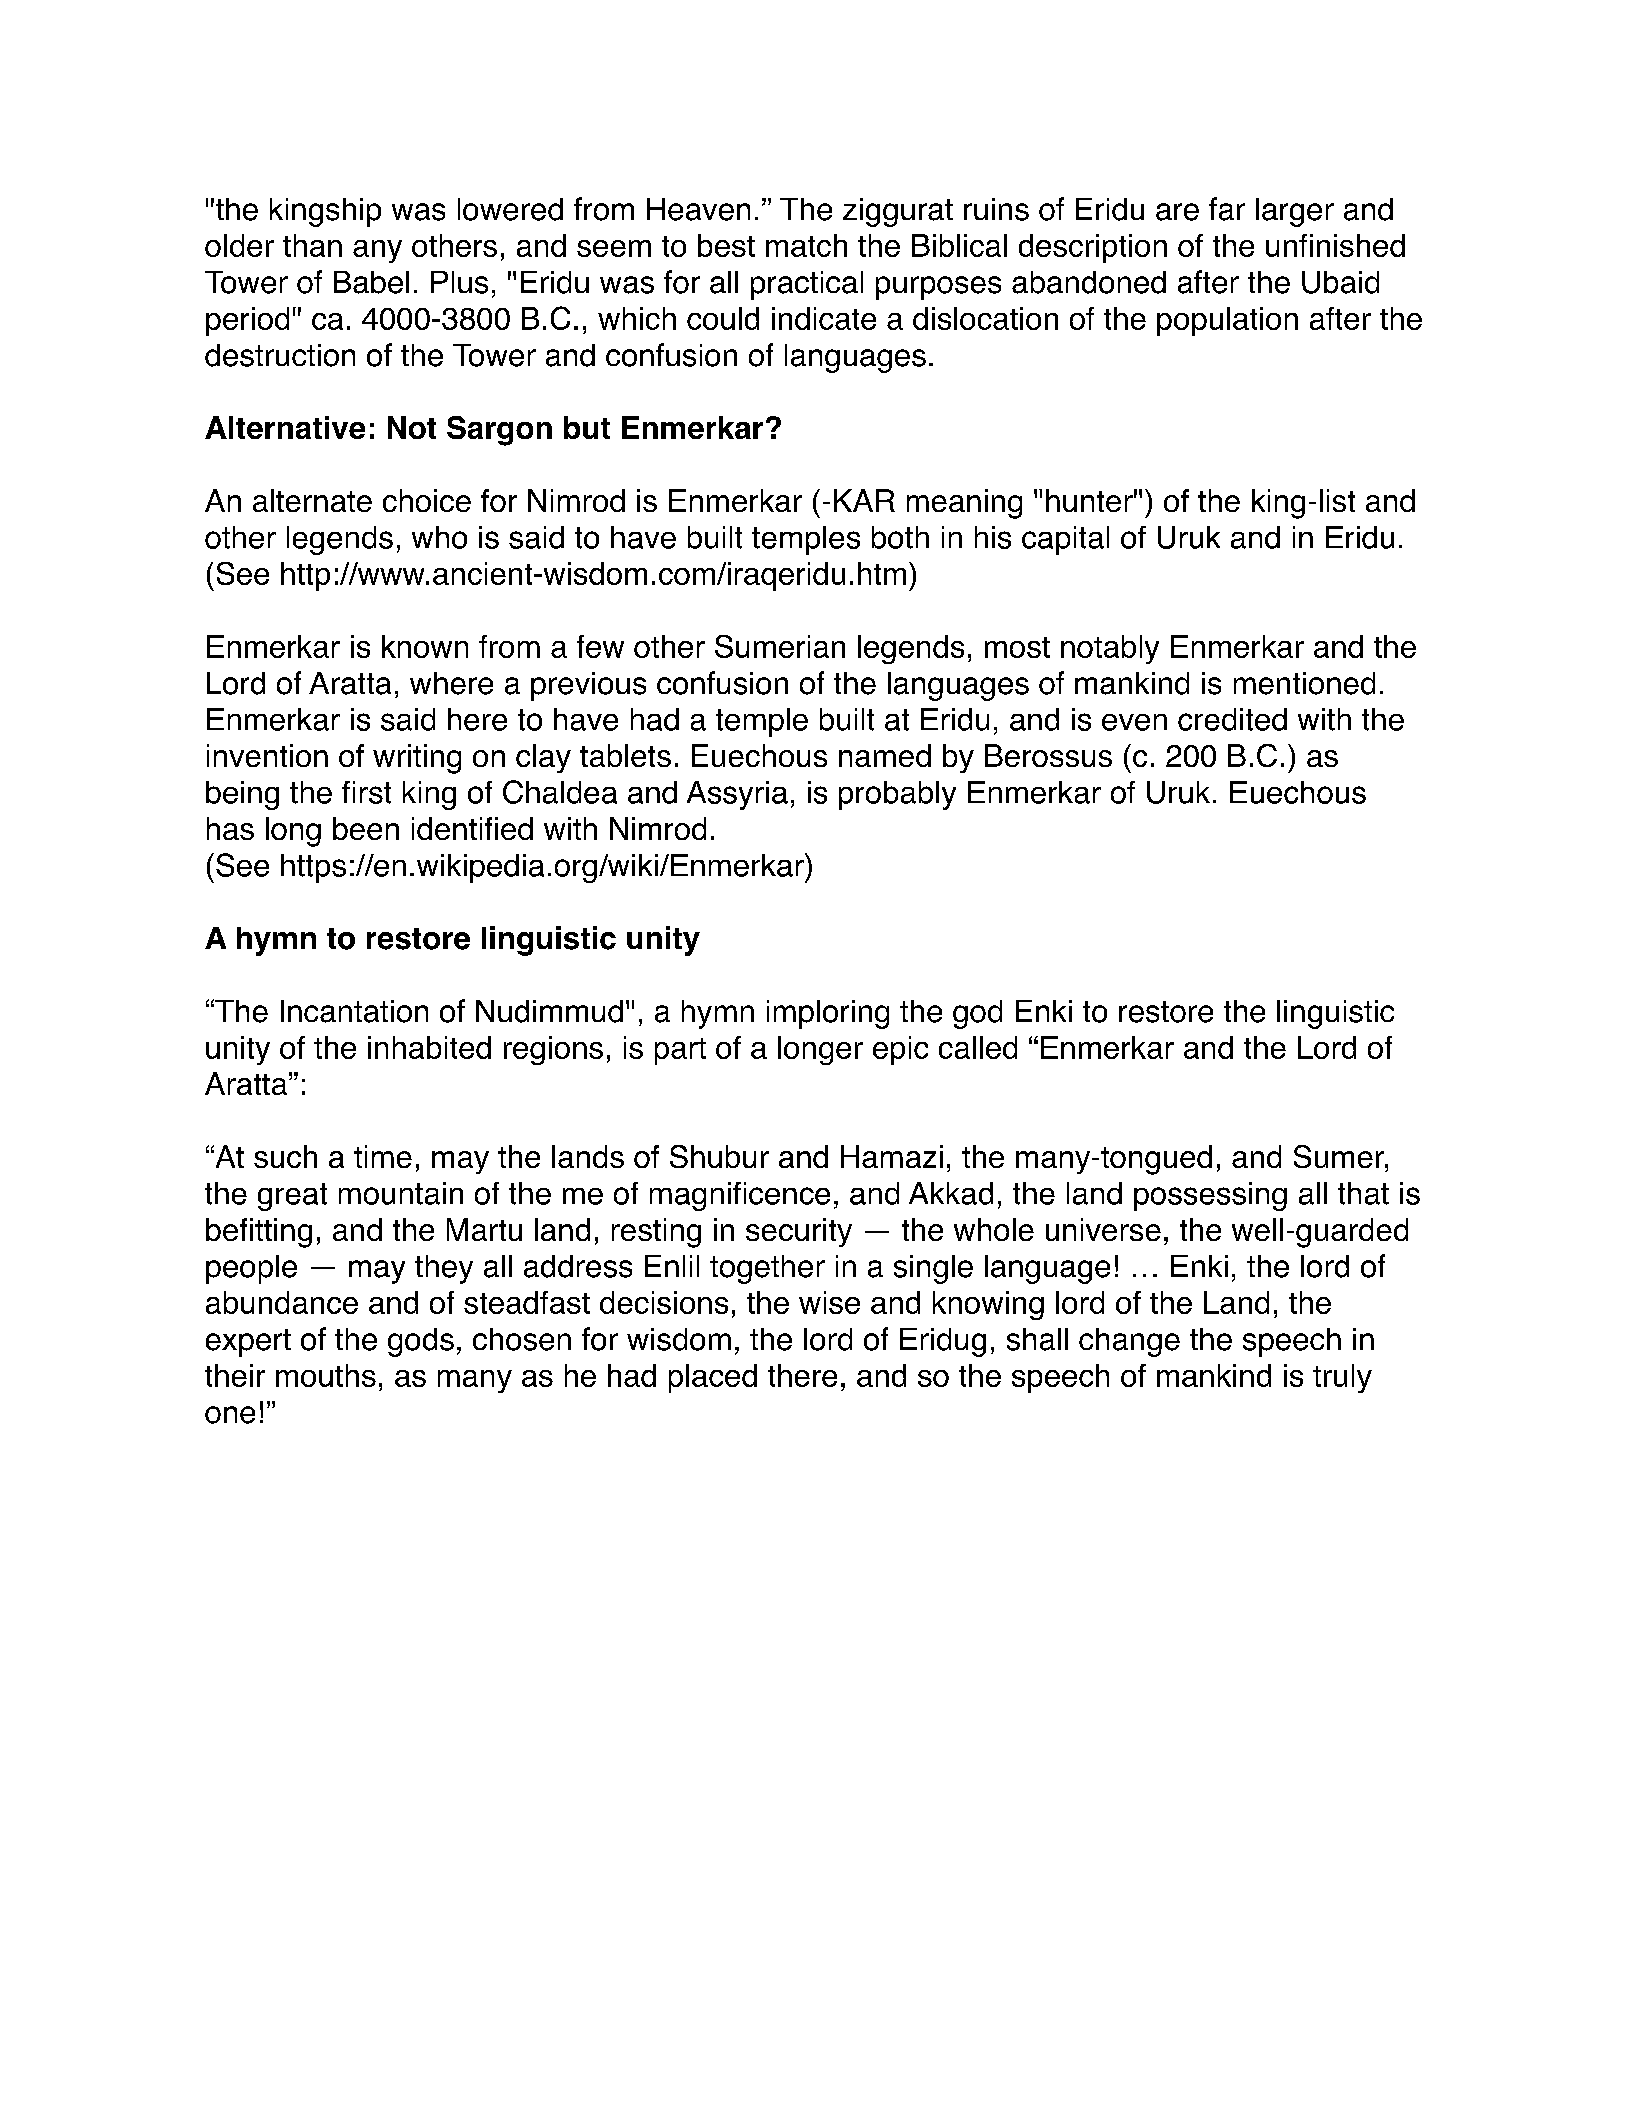 The width and height of the image is (1628, 2106). Describe the element at coordinates (829, 1302) in the image. I see `wise` at that location.
